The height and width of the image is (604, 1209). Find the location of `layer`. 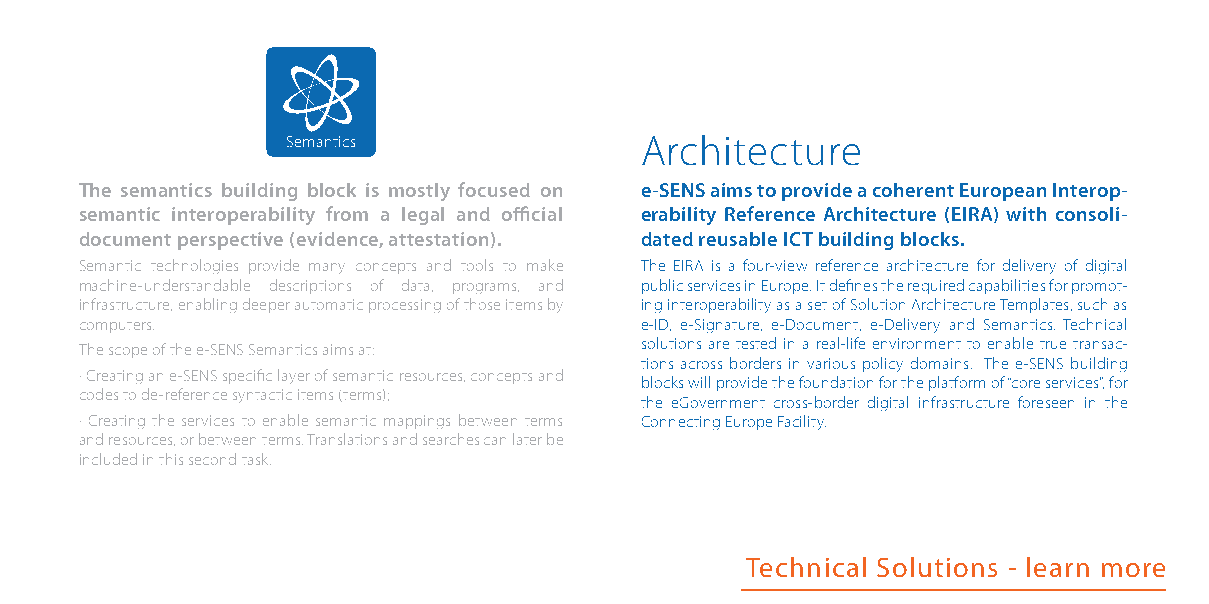

layer is located at coordinates (294, 376).
